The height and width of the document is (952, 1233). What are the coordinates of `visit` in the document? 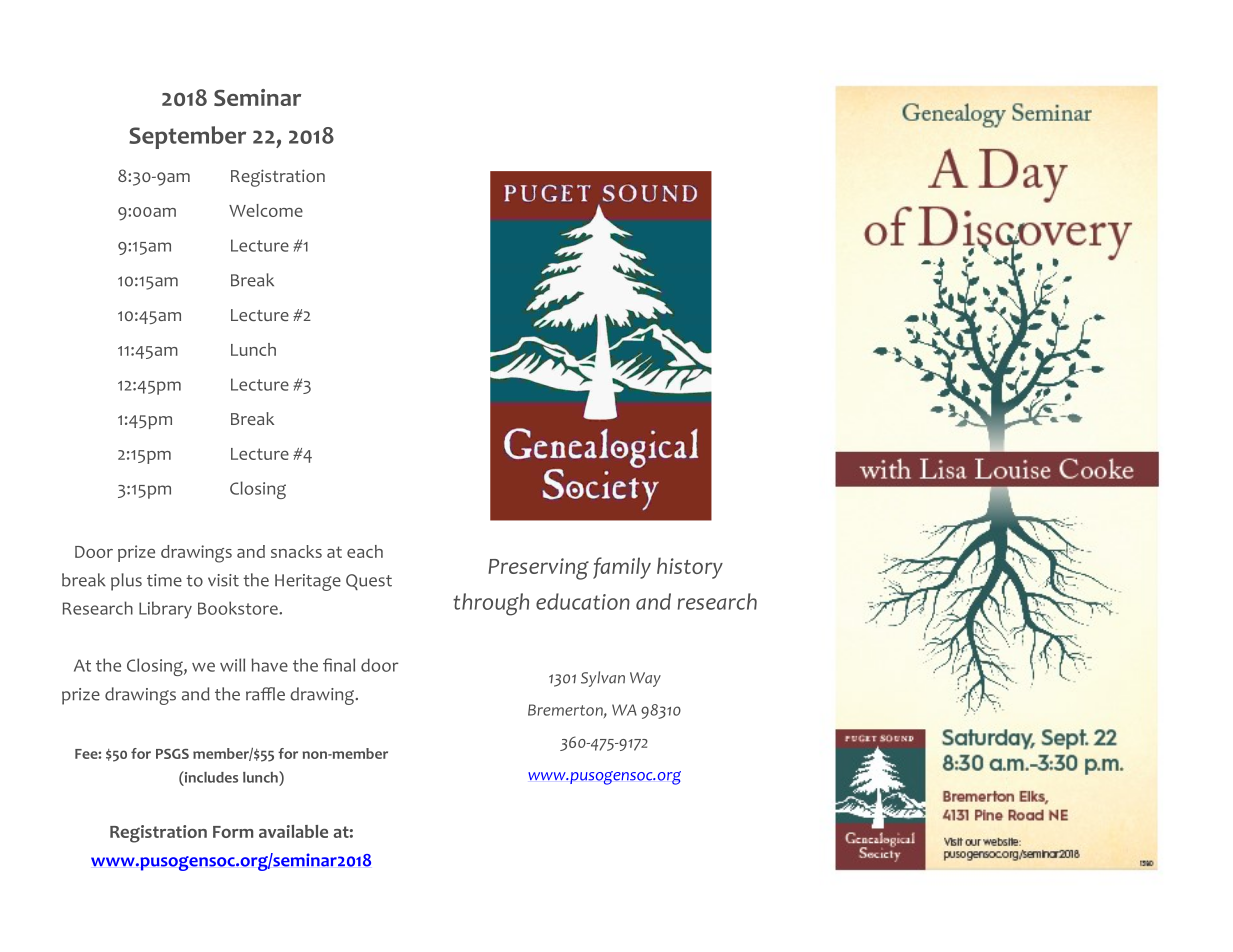 It's located at (223, 580).
